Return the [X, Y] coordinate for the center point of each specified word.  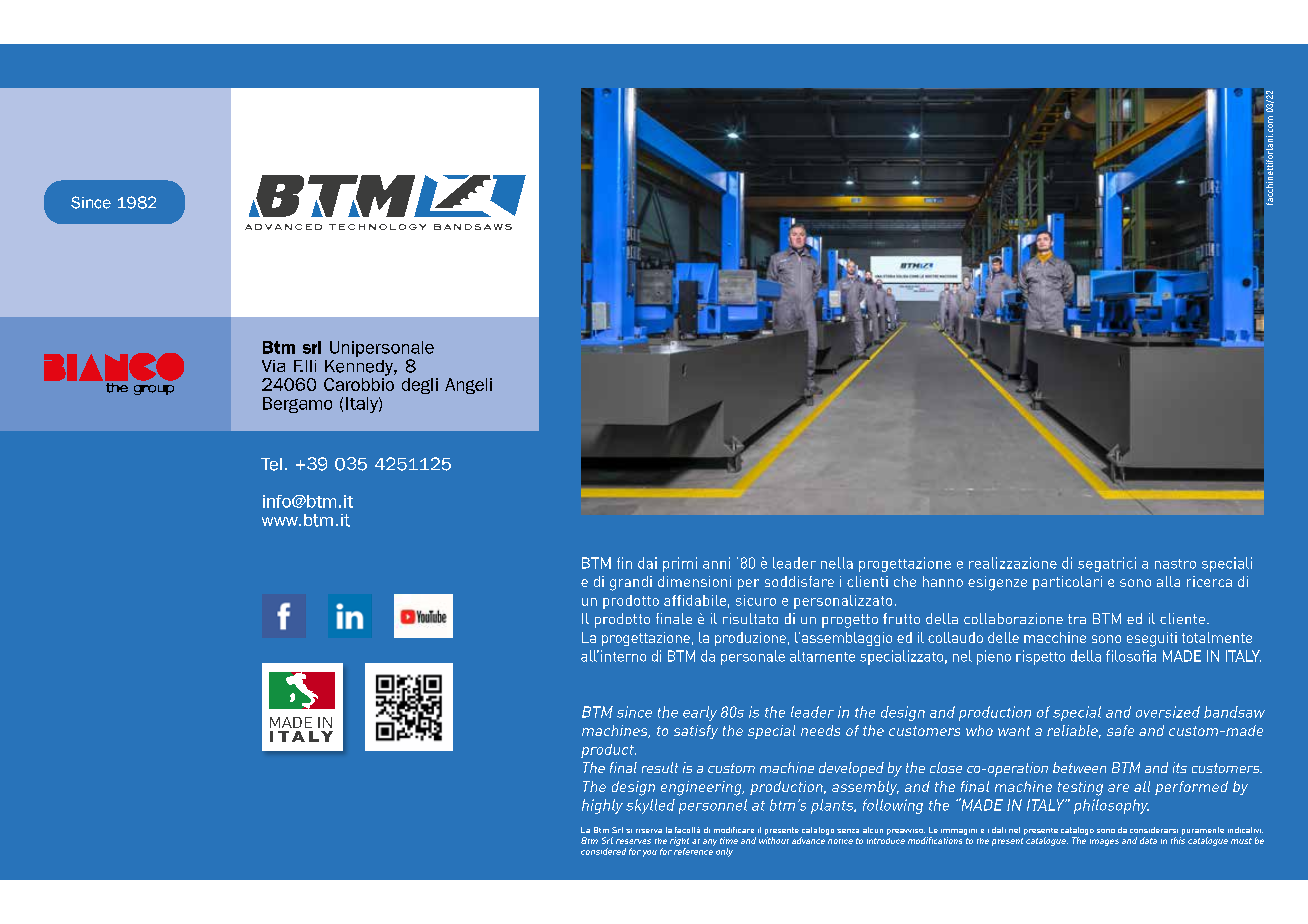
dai [647, 563]
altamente [822, 656]
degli [420, 386]
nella [837, 563]
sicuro [756, 600]
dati [999, 830]
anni [716, 563]
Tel [271, 464]
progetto [850, 621]
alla [1168, 581]
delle [1003, 637]
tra [1077, 619]
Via [273, 366]
